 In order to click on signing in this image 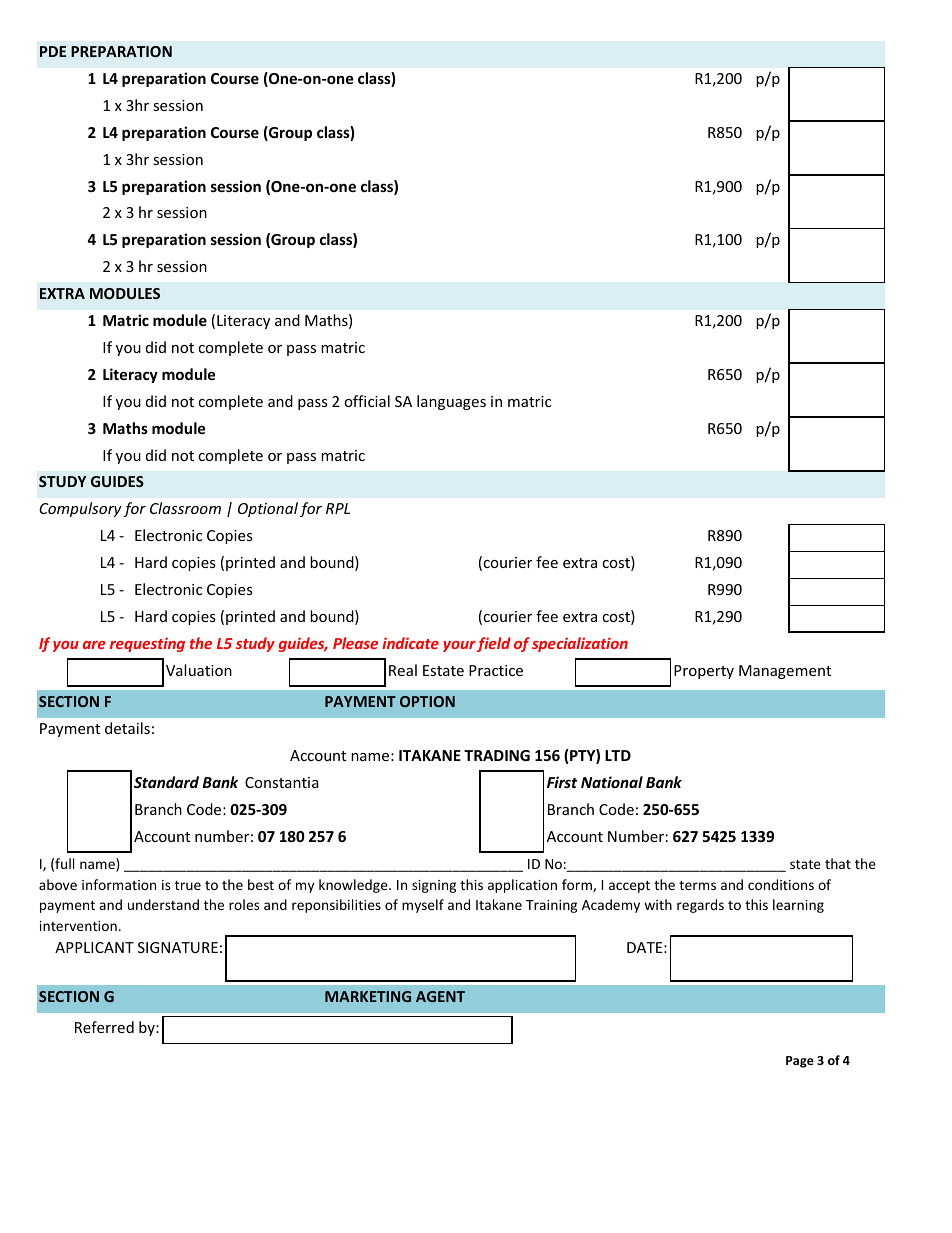, I will do `click(434, 886)`.
